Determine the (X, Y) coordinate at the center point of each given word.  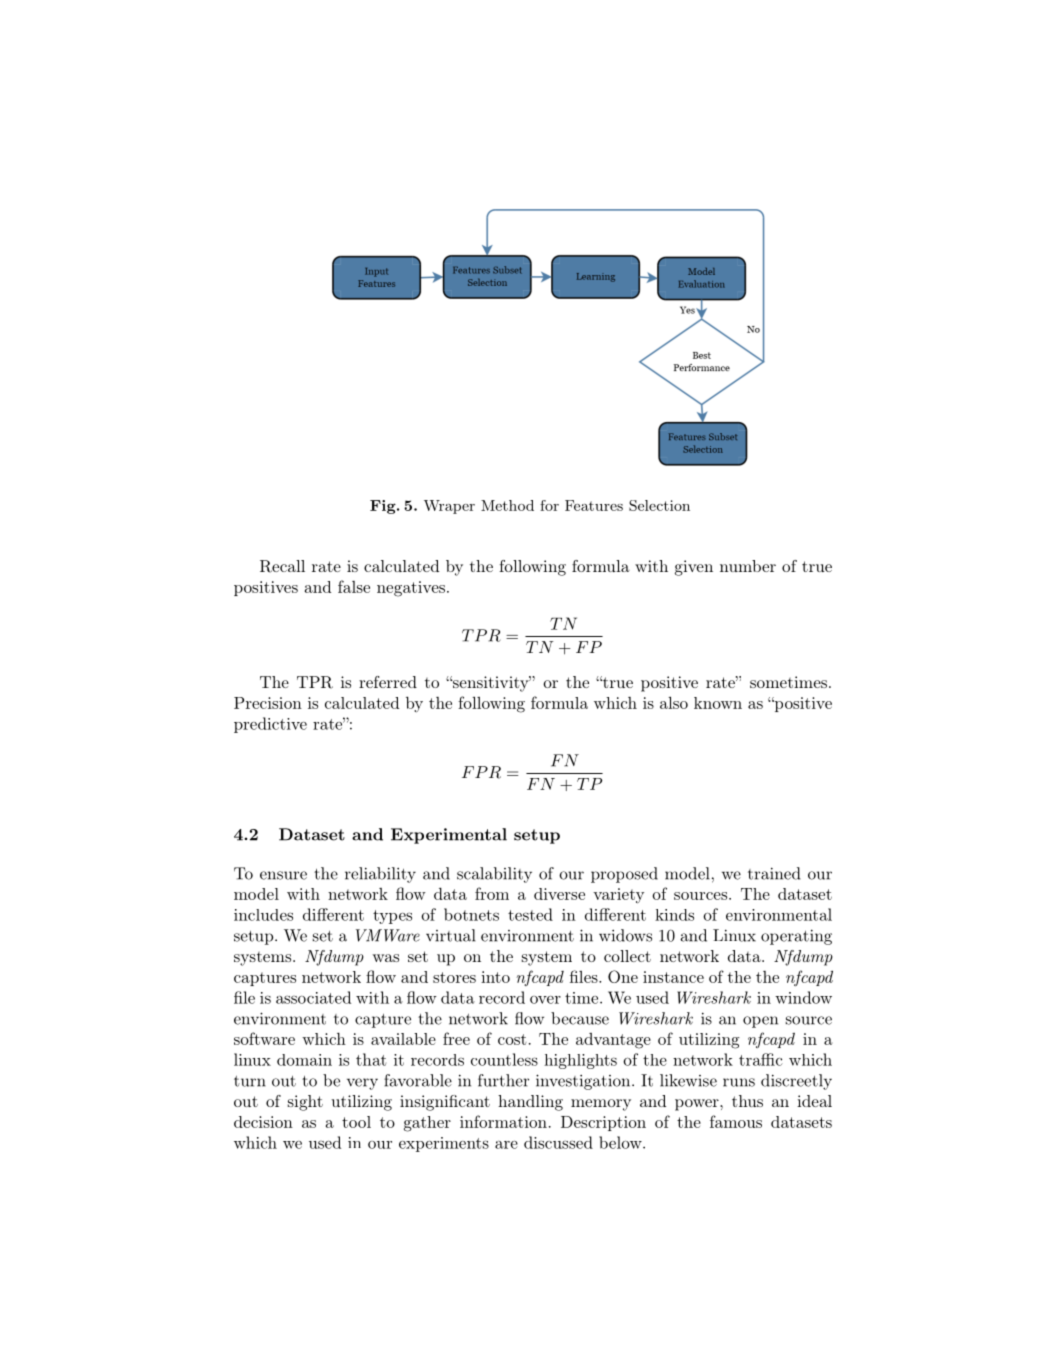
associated (313, 997)
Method (507, 505)
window (803, 997)
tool (356, 1122)
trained (774, 873)
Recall (282, 566)
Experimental (449, 836)
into (495, 977)
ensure (283, 875)
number (748, 566)
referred (388, 682)
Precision (268, 703)
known (718, 703)
